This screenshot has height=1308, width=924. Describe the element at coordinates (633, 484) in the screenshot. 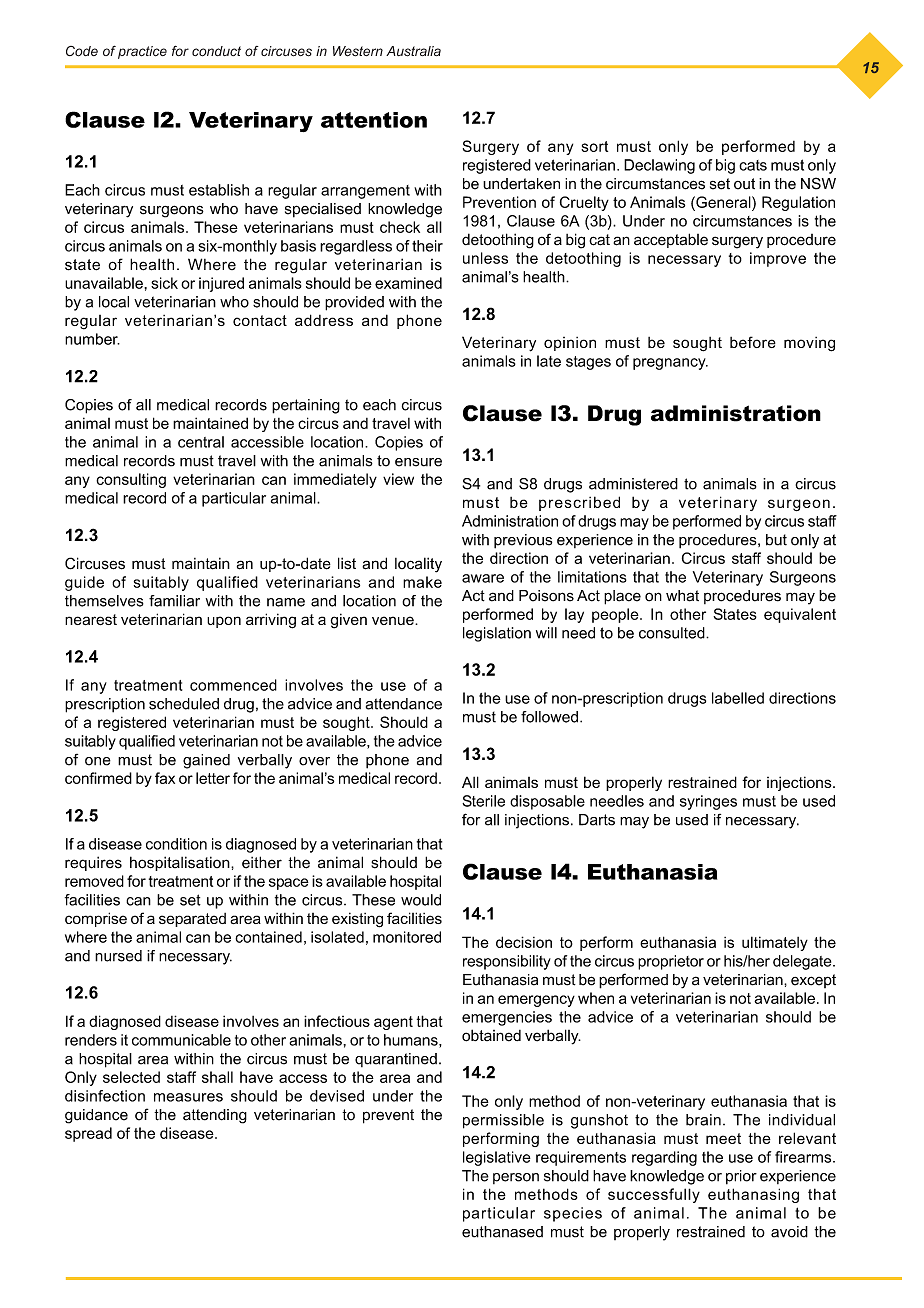

I see `administered` at that location.
